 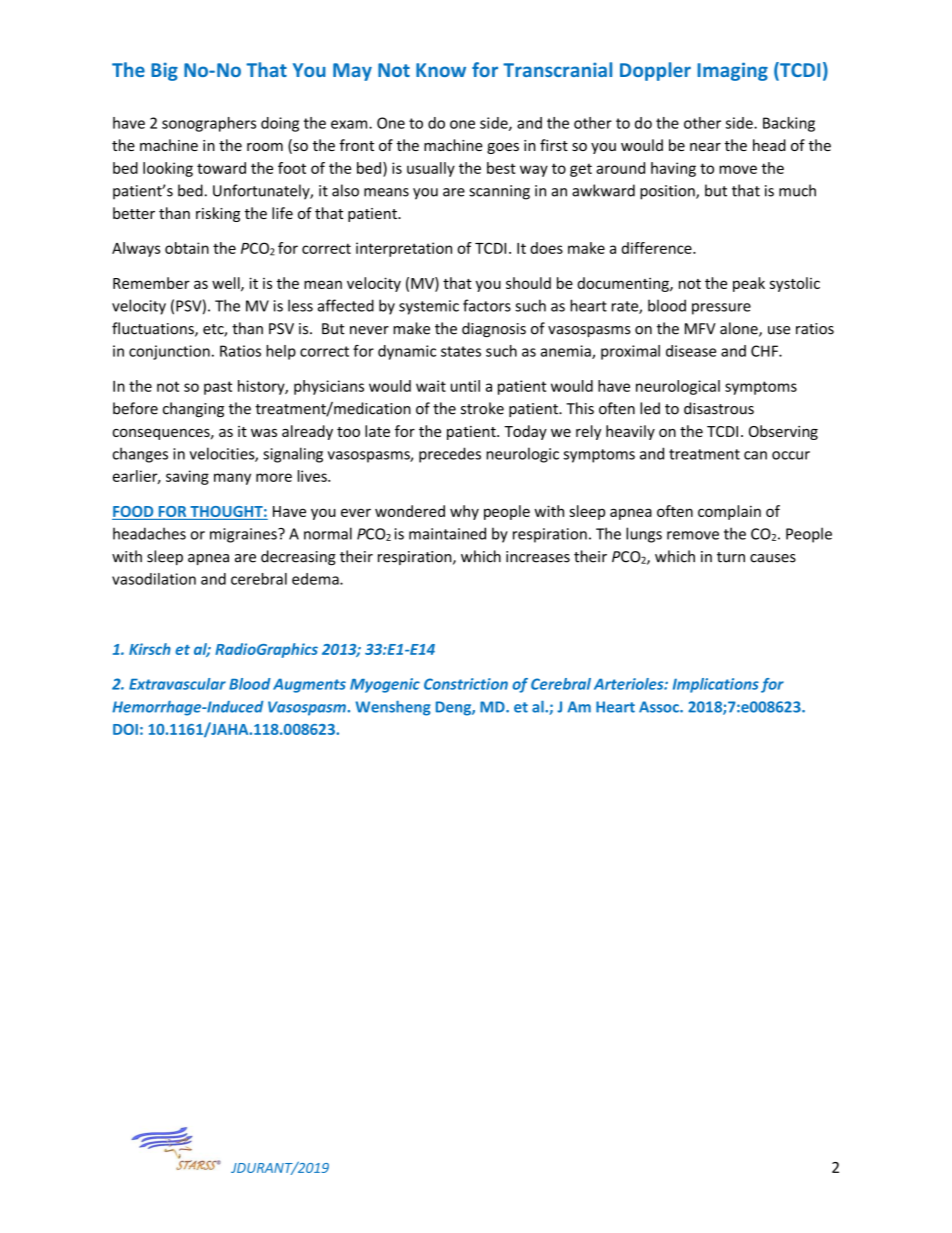 I want to click on factors, so click(x=487, y=305).
